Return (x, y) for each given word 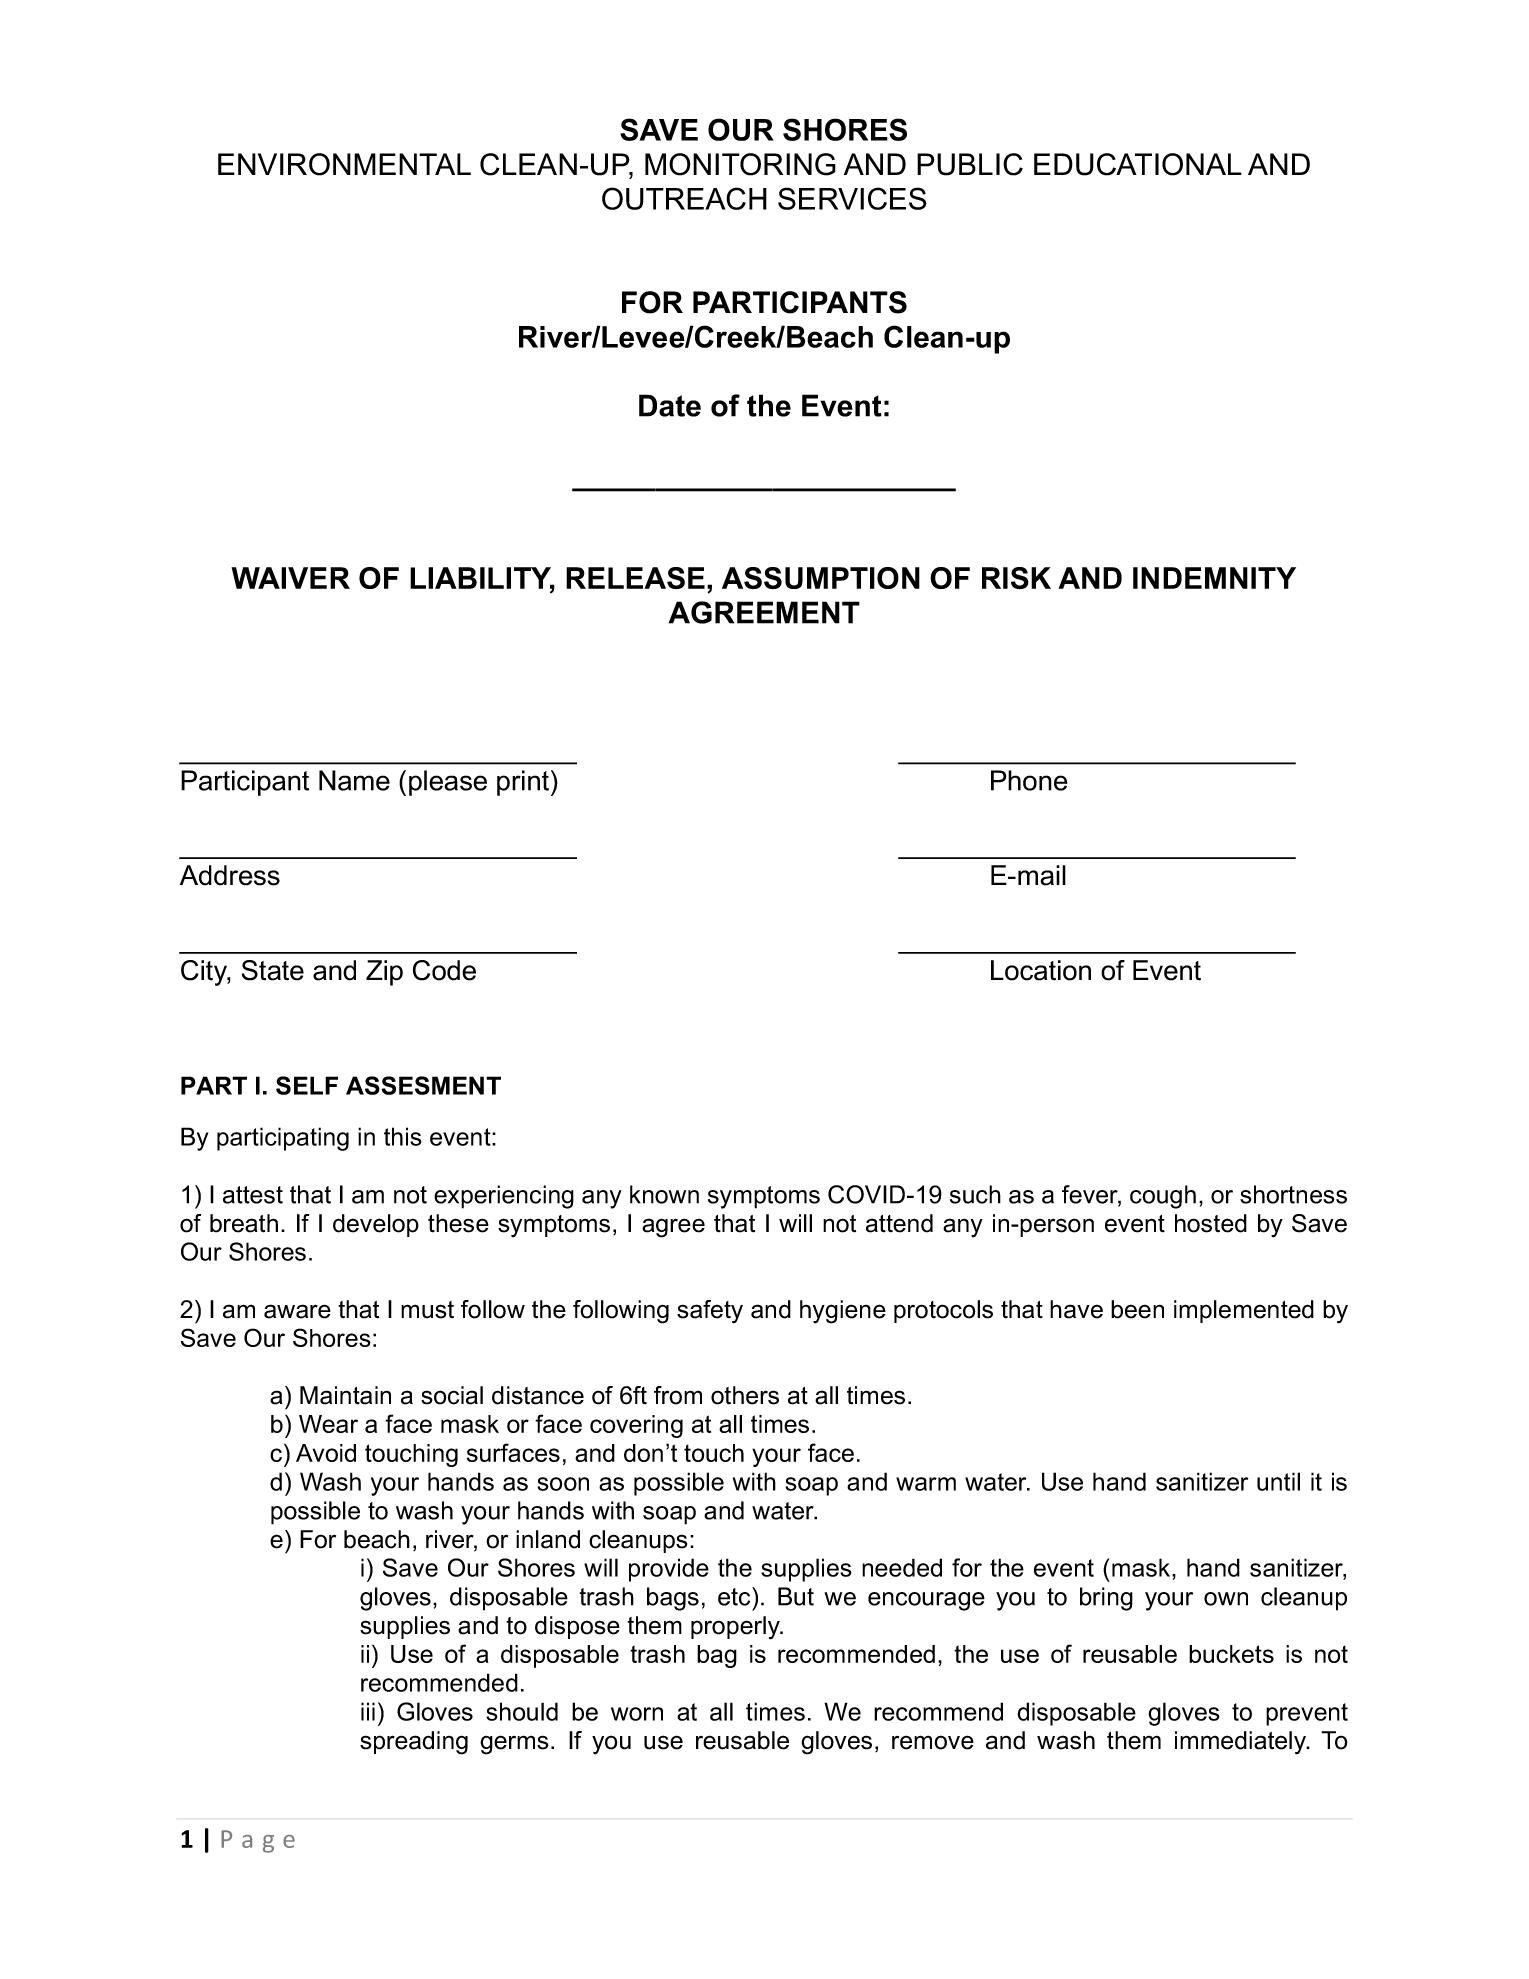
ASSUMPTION (821, 578)
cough (1163, 1197)
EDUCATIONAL (1138, 164)
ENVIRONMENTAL (344, 164)
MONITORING (740, 164)
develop (376, 1225)
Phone (1029, 780)
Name (354, 780)
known (664, 1194)
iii (368, 1711)
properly (736, 1628)
